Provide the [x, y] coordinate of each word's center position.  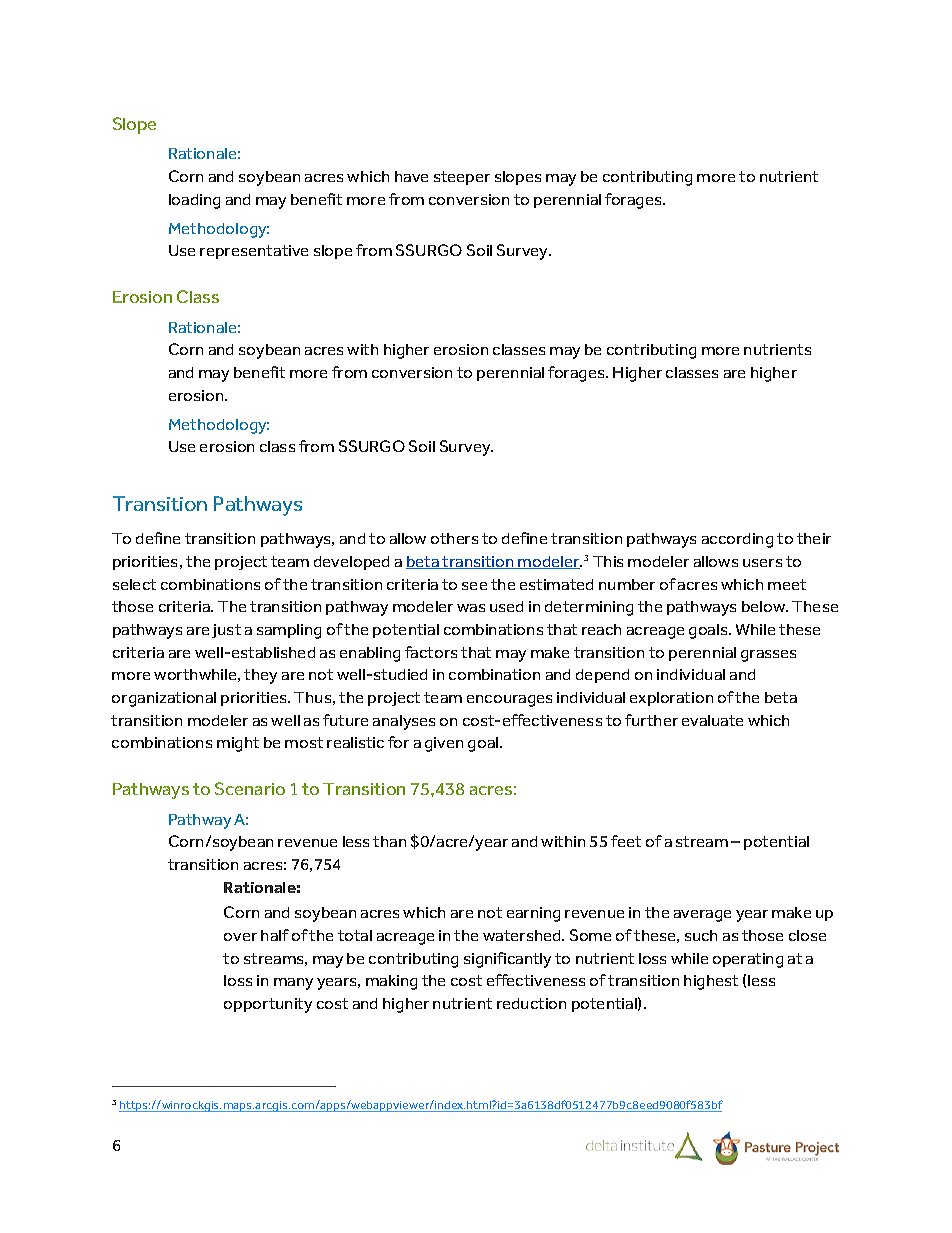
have [411, 176]
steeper [462, 178]
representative [254, 252]
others [454, 538]
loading [194, 201]
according [737, 540]
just [226, 631]
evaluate [712, 720]
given [444, 744]
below [765, 606]
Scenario [250, 788]
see [474, 586]
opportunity [268, 1005]
